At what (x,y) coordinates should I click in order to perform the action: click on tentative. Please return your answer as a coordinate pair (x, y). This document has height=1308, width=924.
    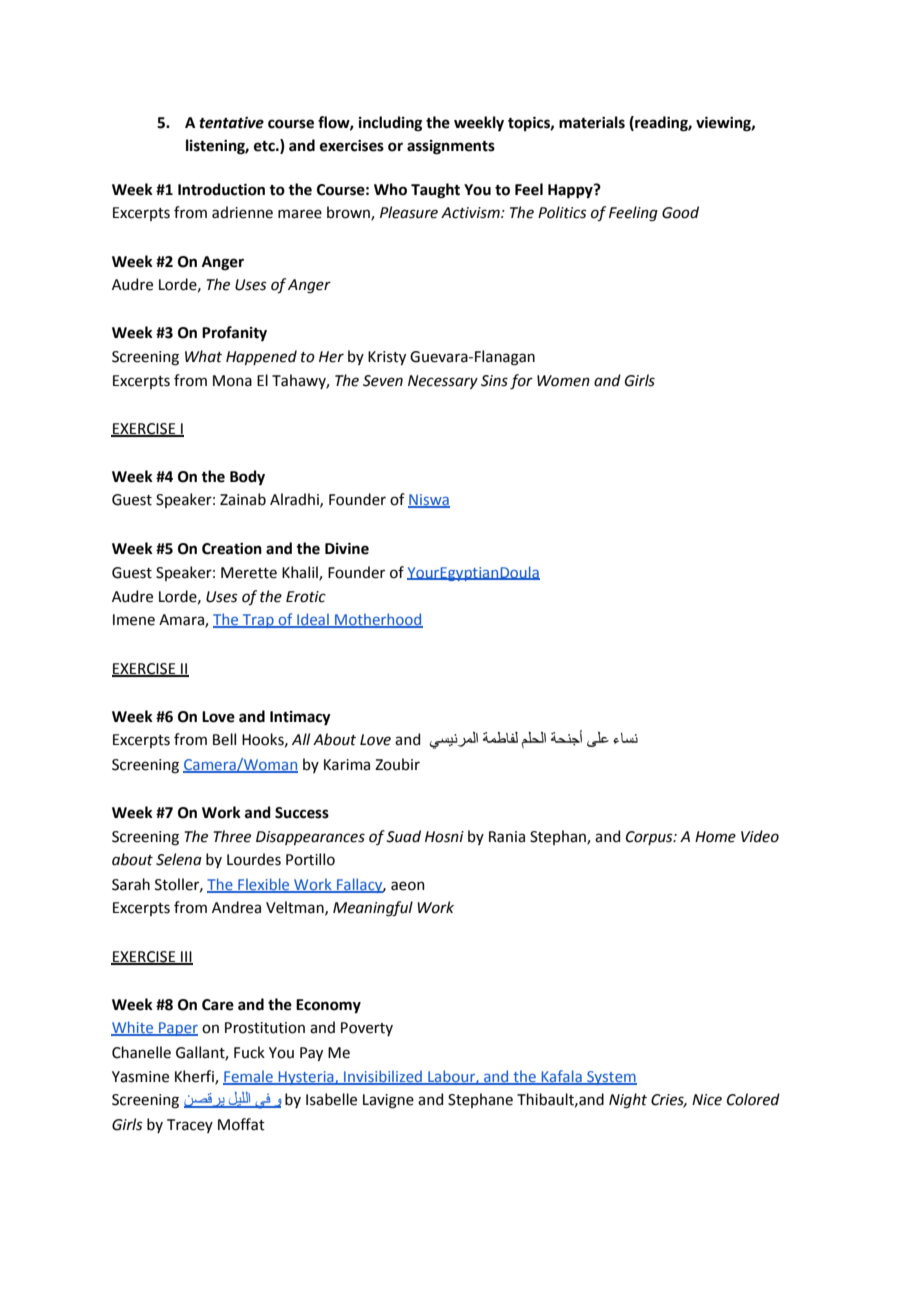
    Looking at the image, I should click on (232, 123).
